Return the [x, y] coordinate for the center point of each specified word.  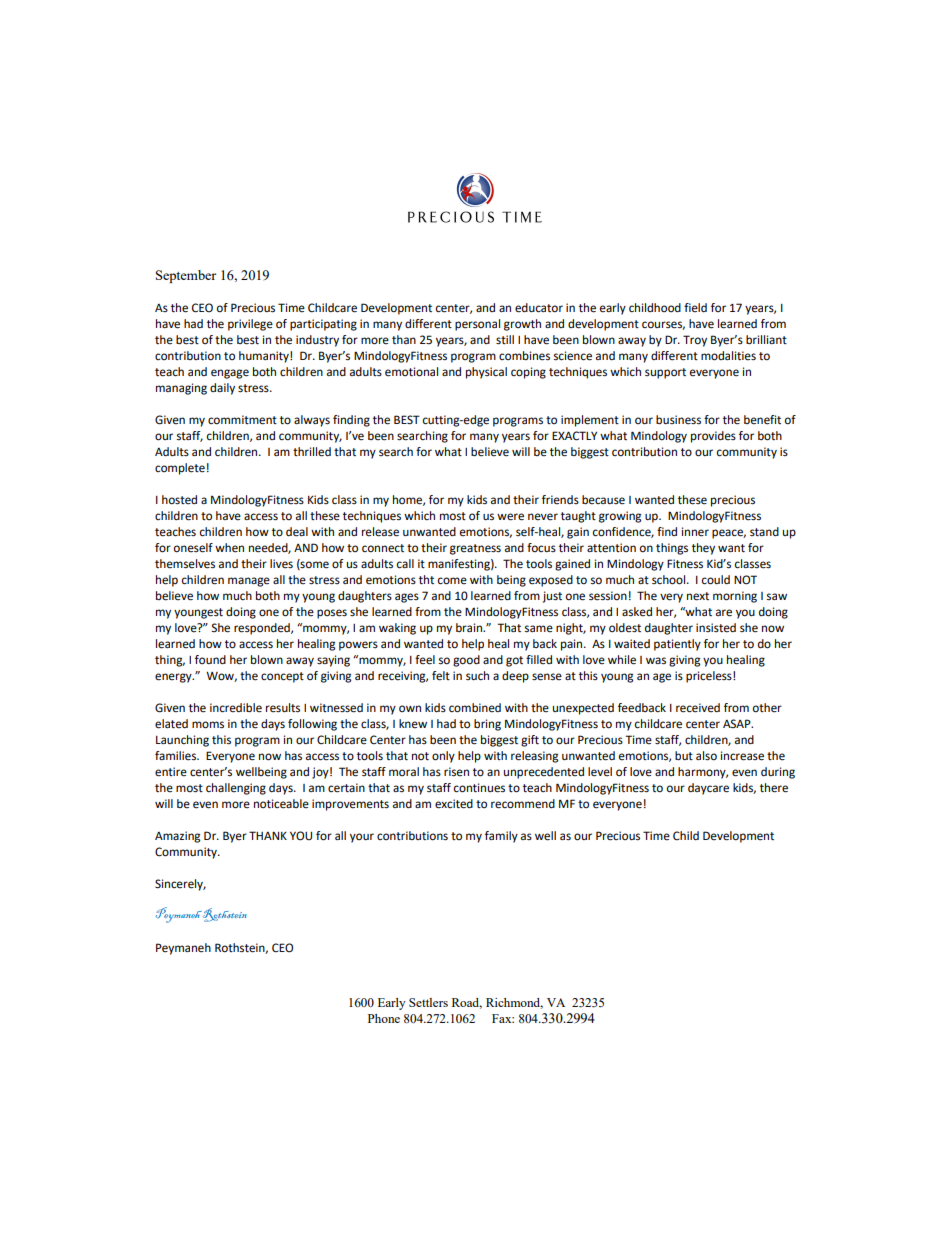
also [706, 756]
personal [477, 325]
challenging [236, 789]
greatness [475, 549]
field [695, 308]
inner [695, 532]
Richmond [514, 1003]
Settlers [428, 1002]
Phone [384, 1018]
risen [456, 772]
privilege [250, 325]
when [229, 548]
